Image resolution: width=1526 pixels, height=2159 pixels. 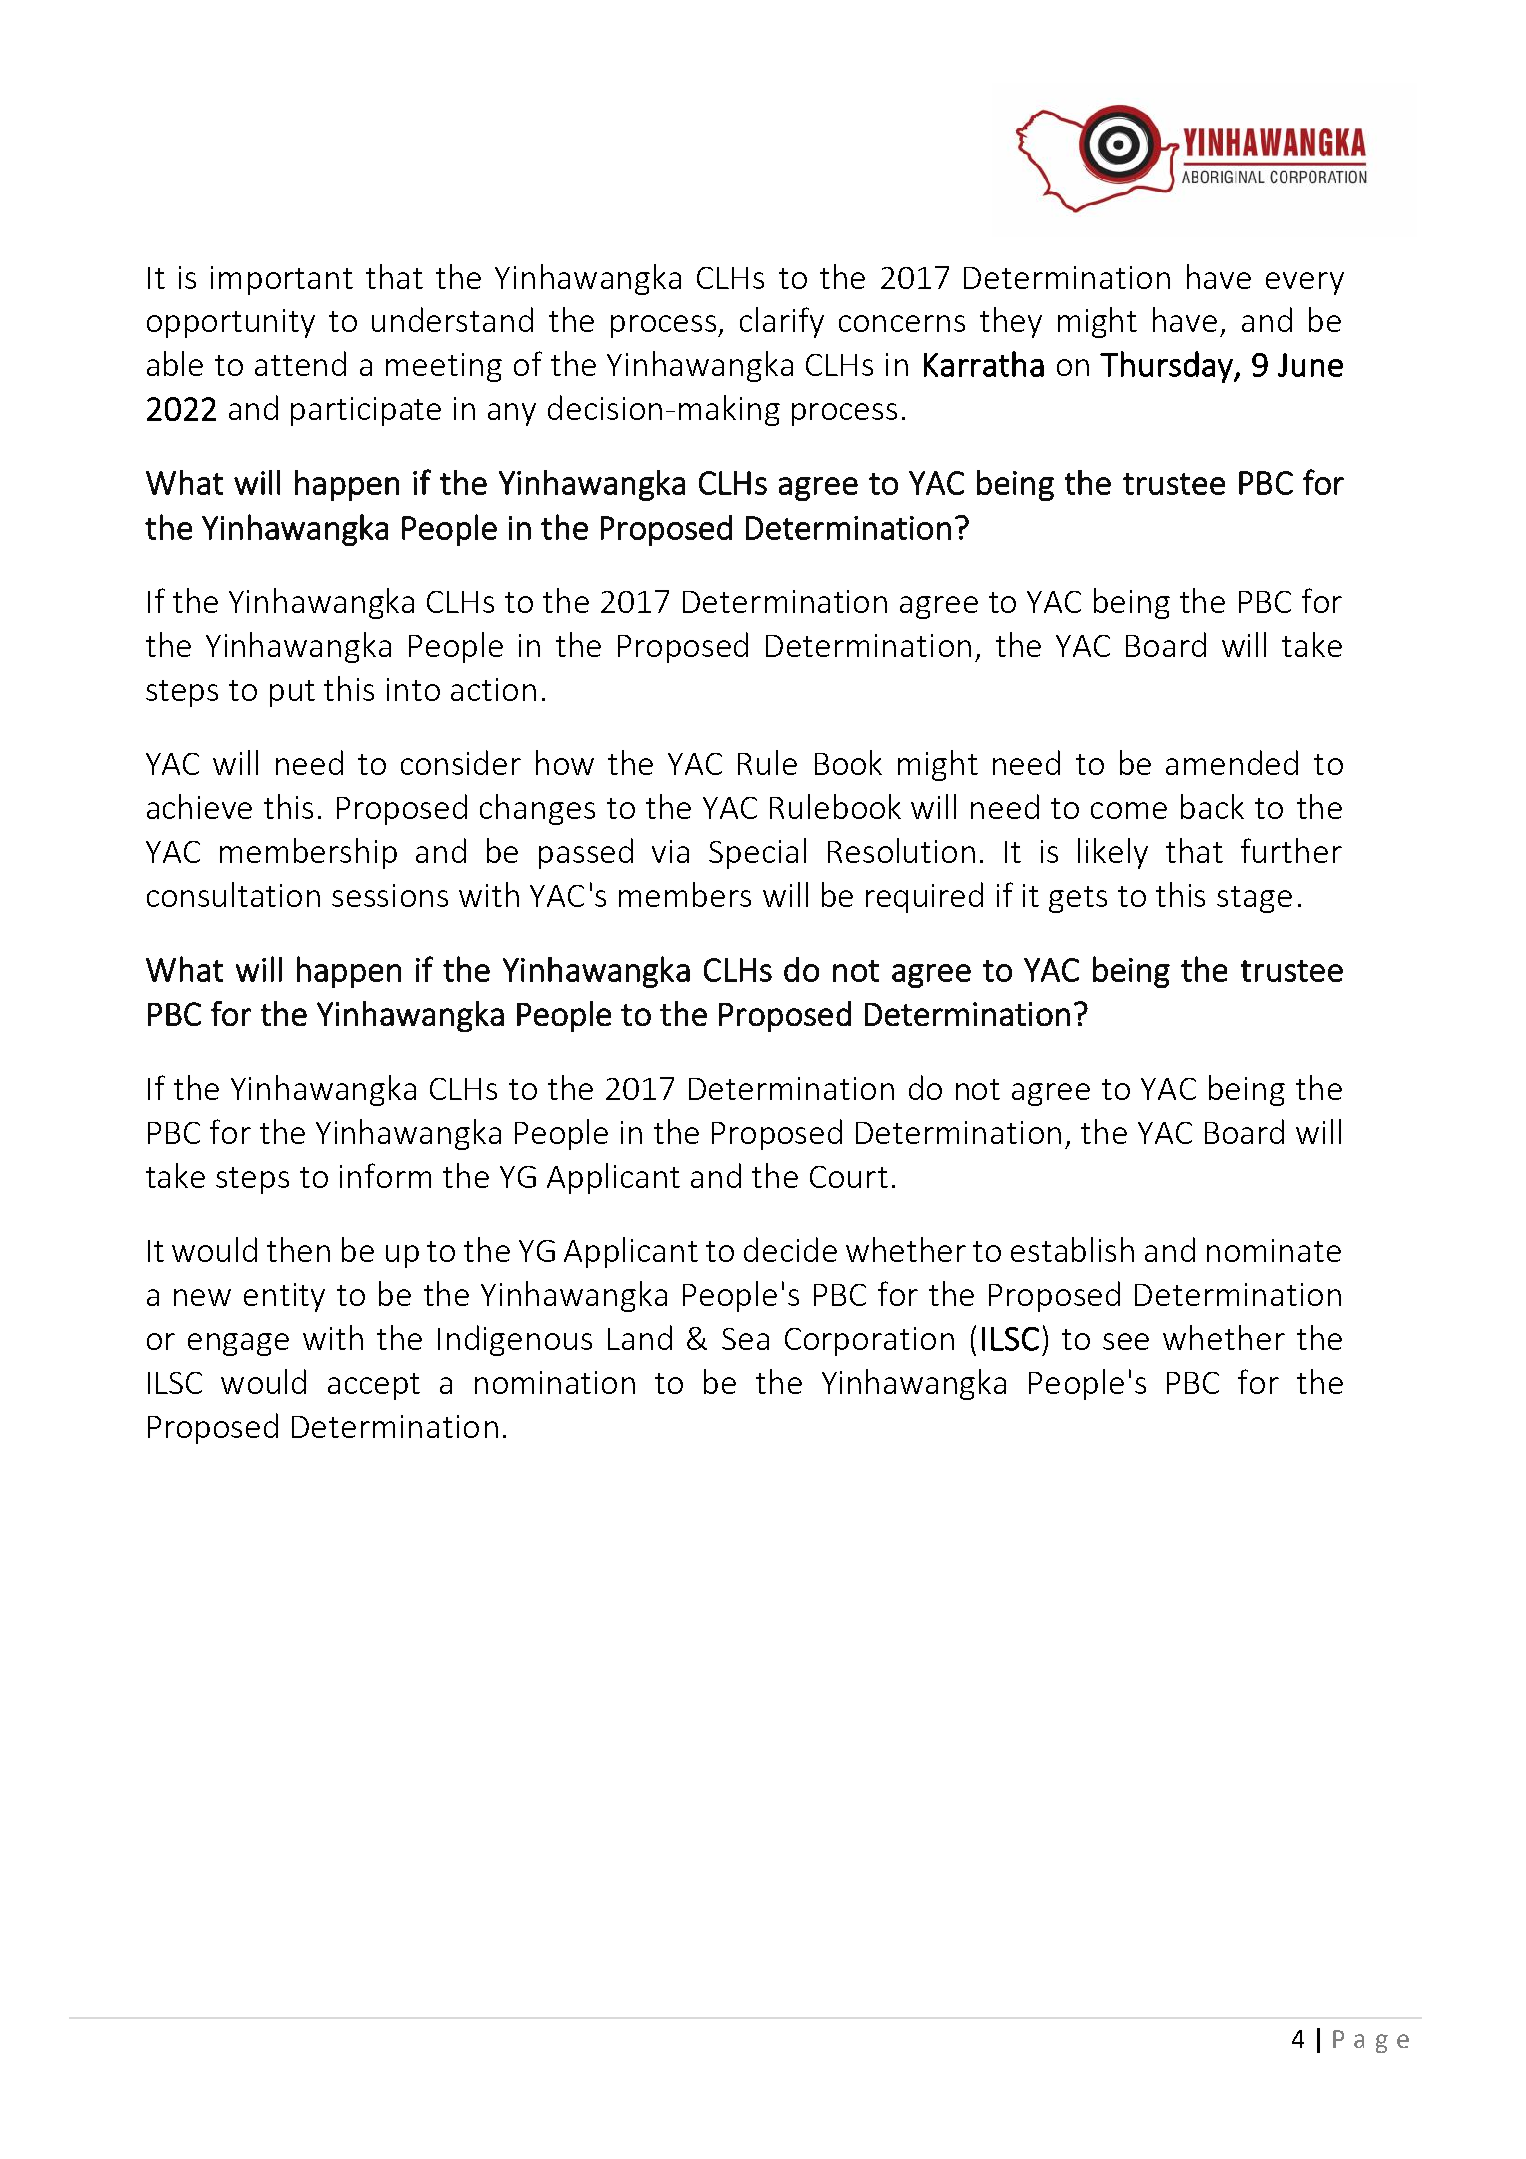 What do you see at coordinates (757, 853) in the page?
I see `Special` at bounding box center [757, 853].
